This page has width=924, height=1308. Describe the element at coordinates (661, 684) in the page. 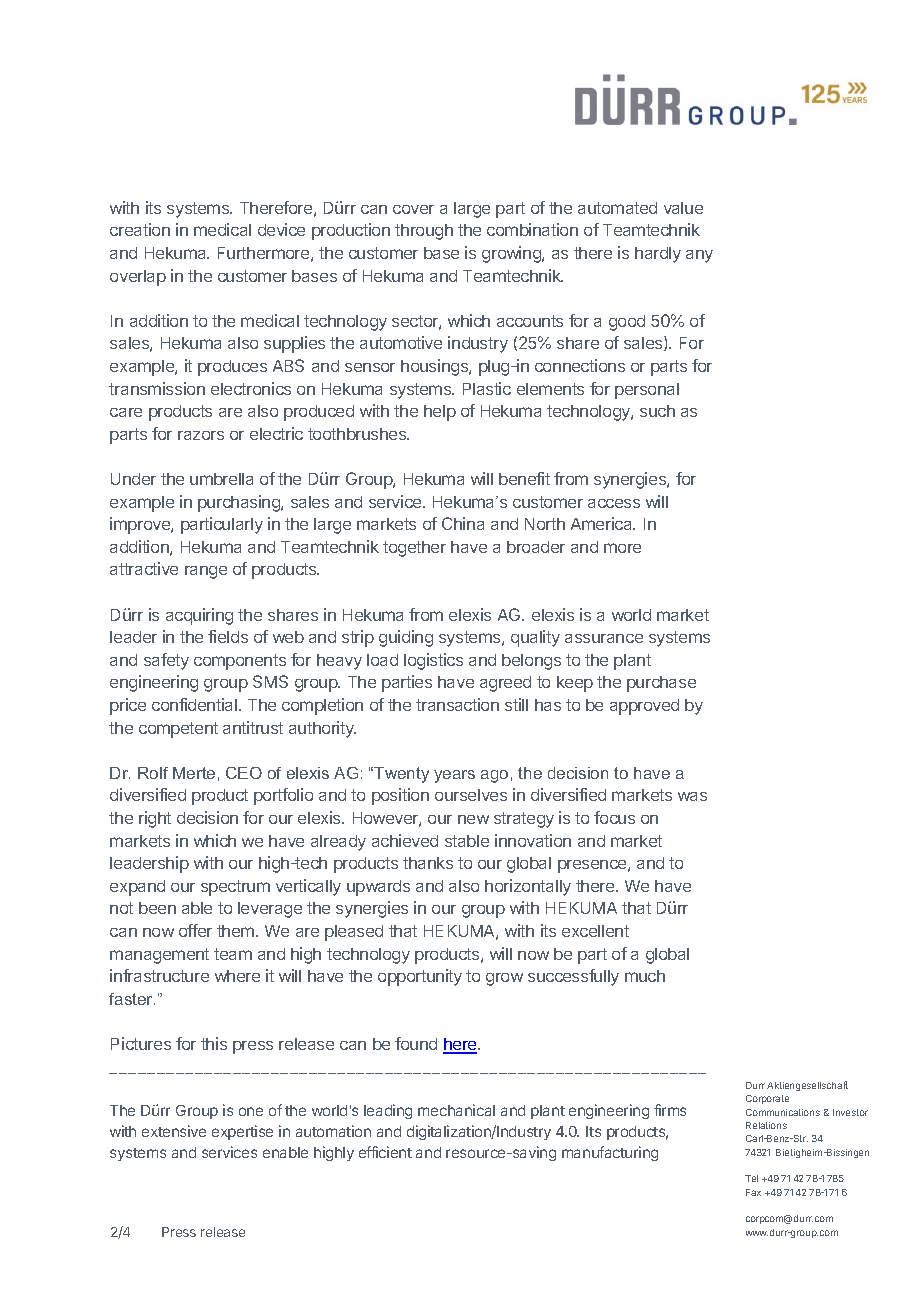

I see `purchase` at that location.
